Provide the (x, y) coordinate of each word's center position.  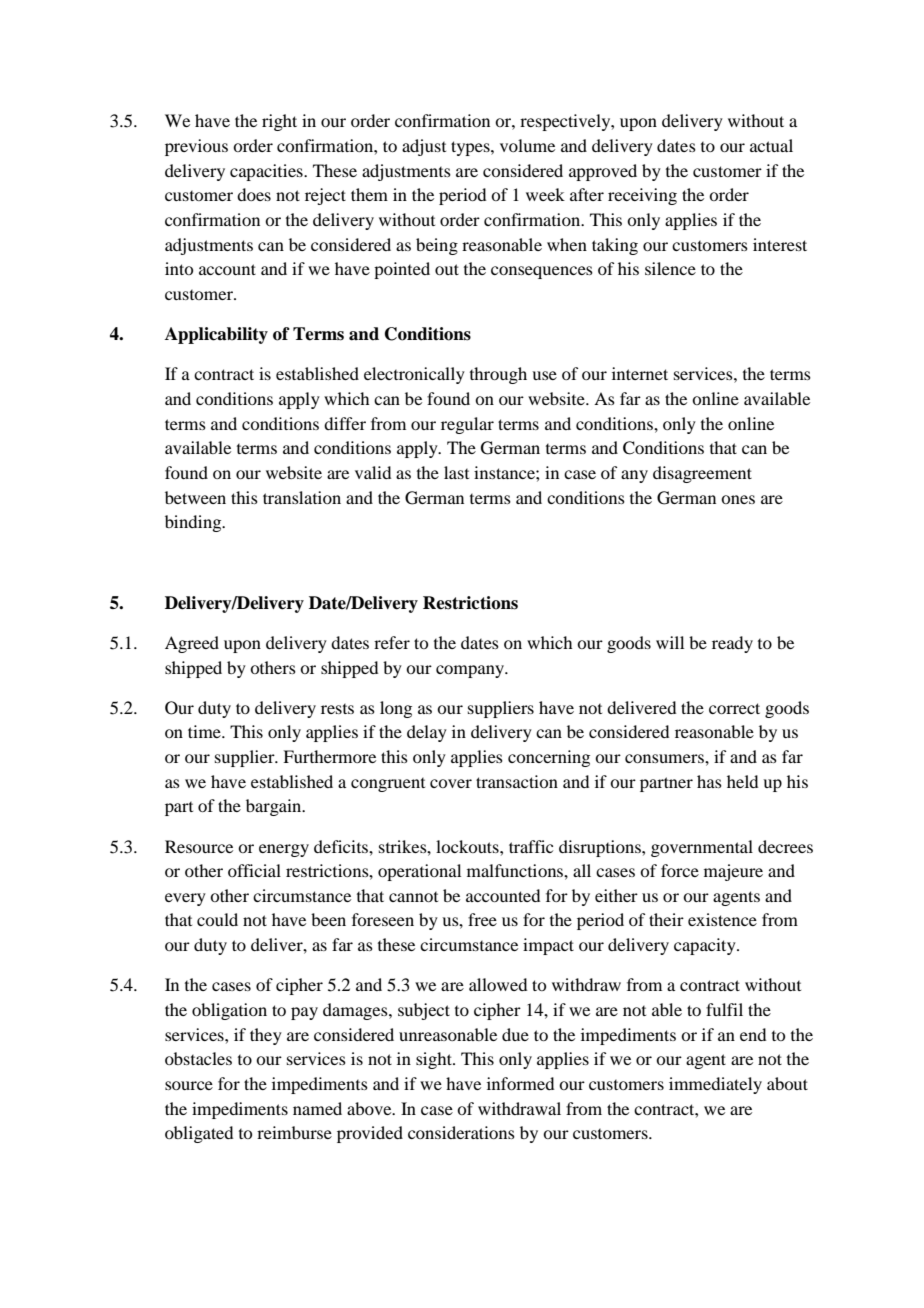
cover (451, 783)
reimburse (294, 1132)
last (456, 472)
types (471, 148)
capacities (267, 172)
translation (302, 497)
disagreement (702, 474)
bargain (275, 807)
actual (771, 145)
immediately (715, 1085)
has (709, 781)
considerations (461, 1132)
